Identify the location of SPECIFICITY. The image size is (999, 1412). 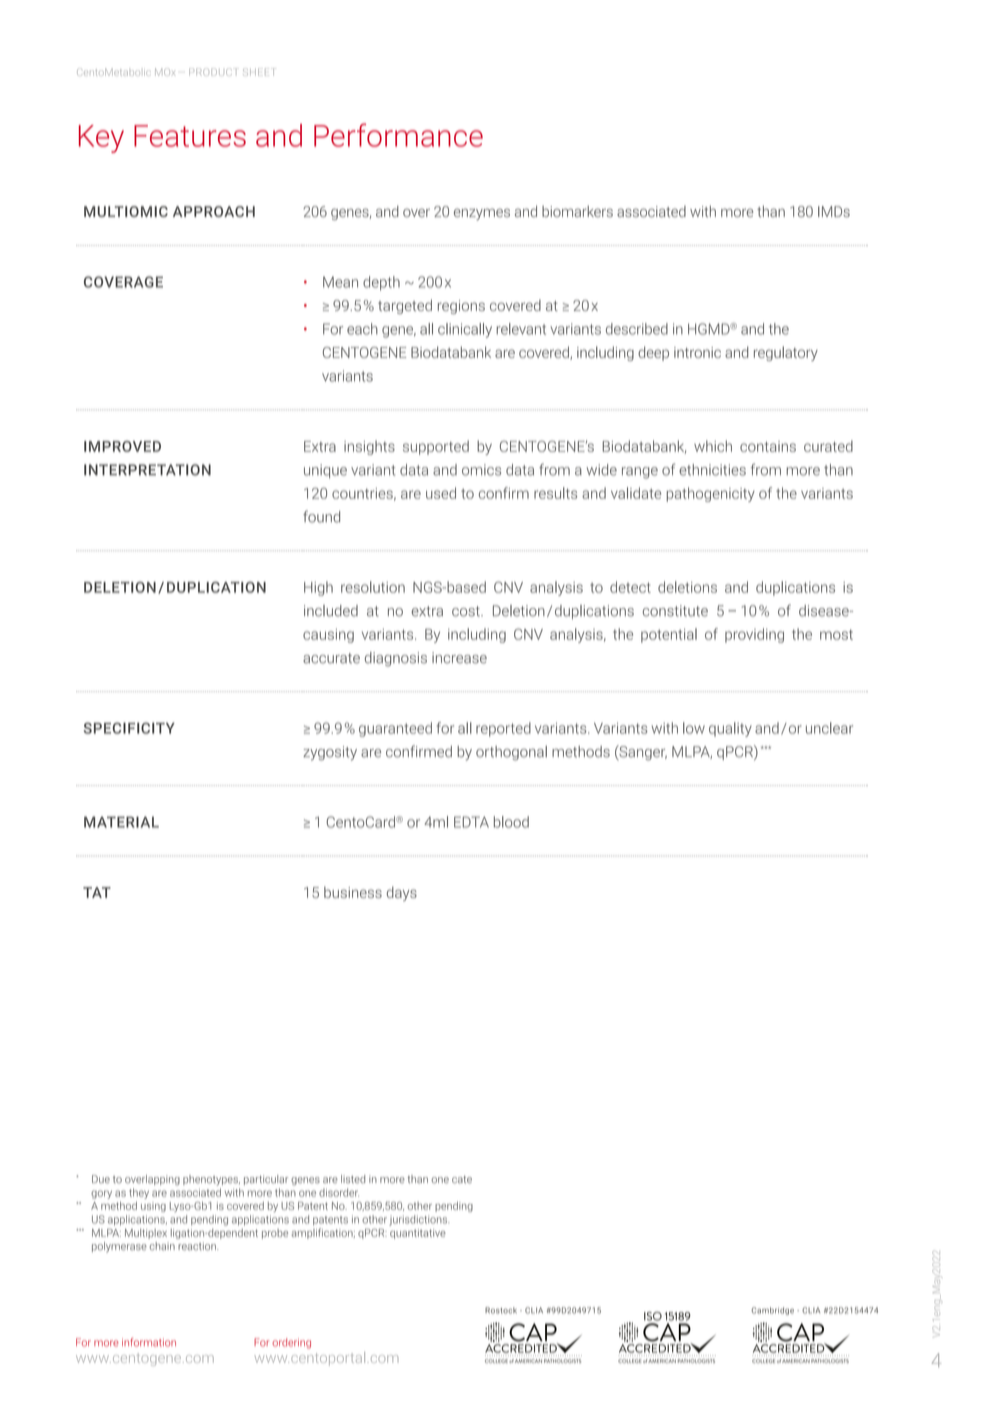
(129, 728).
